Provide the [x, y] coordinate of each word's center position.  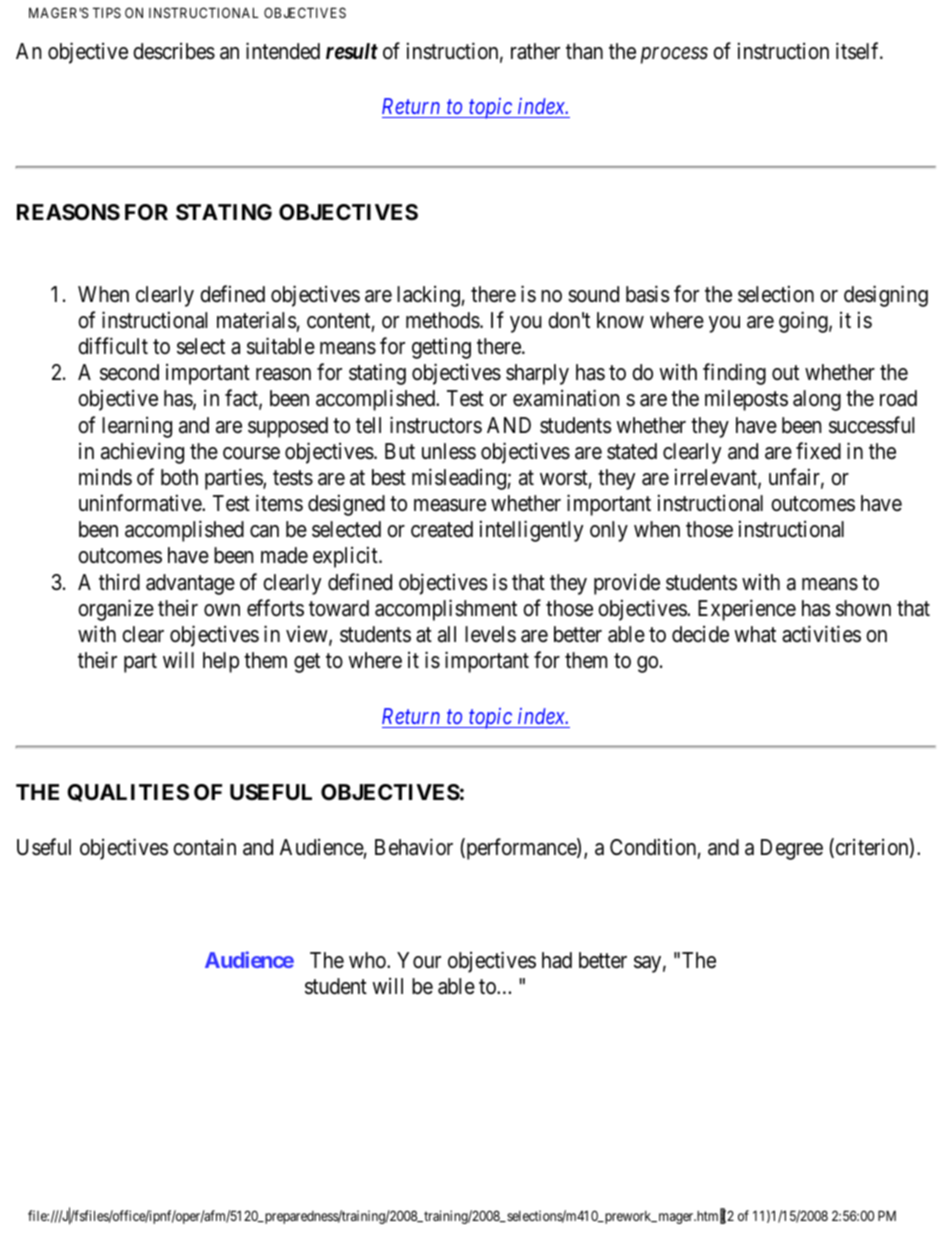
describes [174, 51]
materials [257, 320]
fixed [818, 451]
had [557, 960]
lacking [429, 296]
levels [490, 634]
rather [535, 51]
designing [886, 296]
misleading [460, 479]
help [221, 662]
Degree [792, 849]
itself [859, 51]
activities [821, 634]
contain [204, 847]
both [179, 477]
